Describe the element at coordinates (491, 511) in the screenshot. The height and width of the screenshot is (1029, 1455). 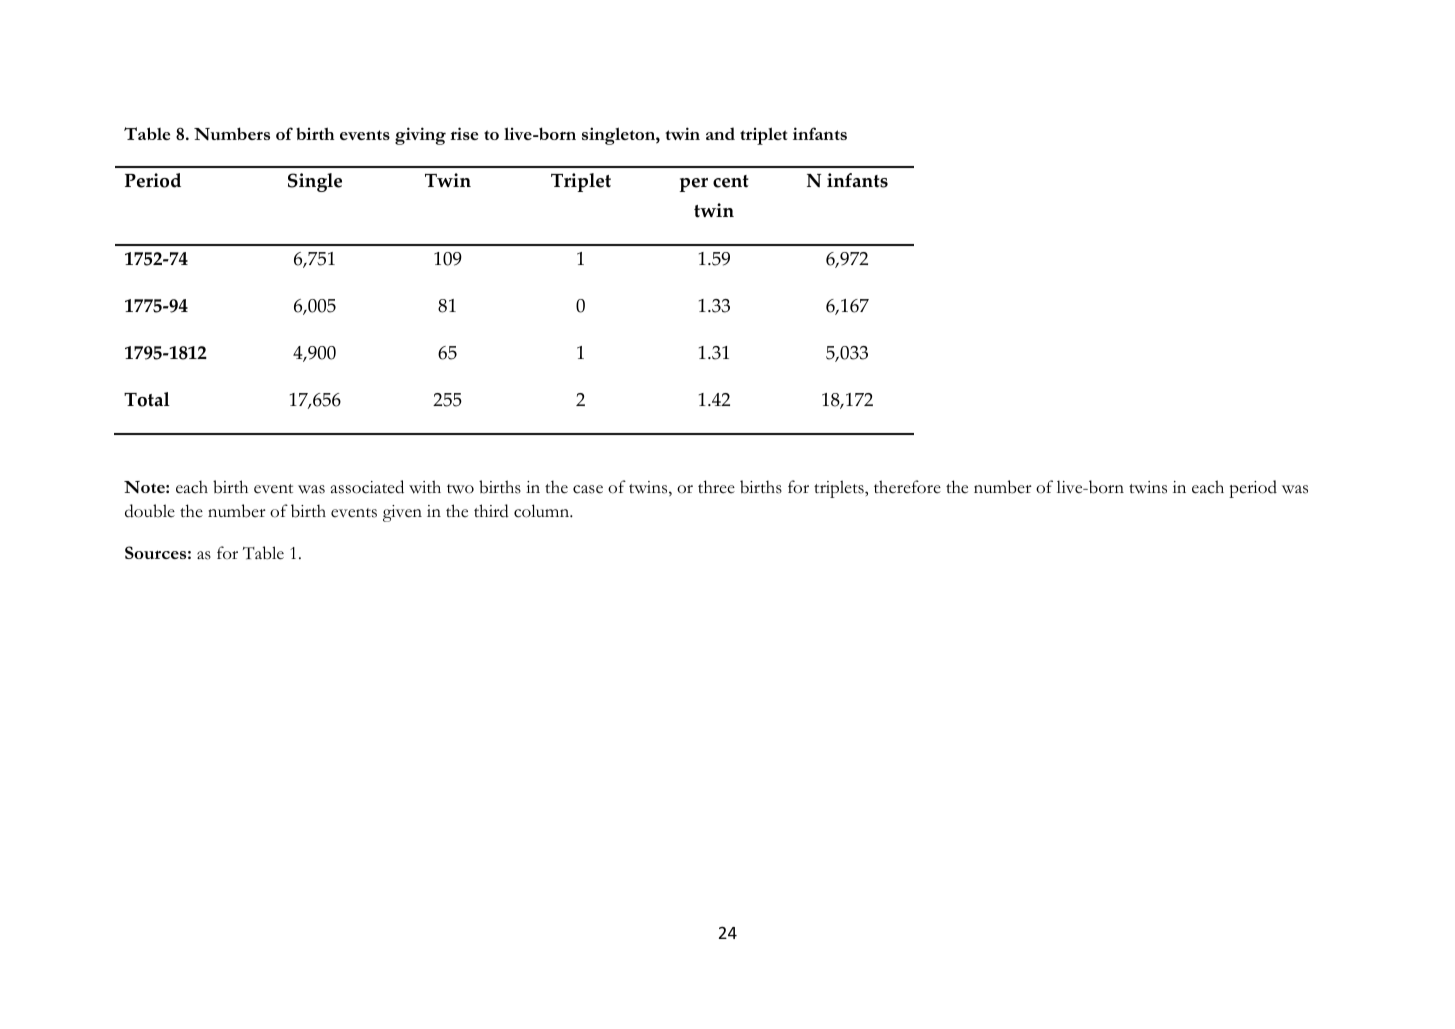
I see `third` at that location.
